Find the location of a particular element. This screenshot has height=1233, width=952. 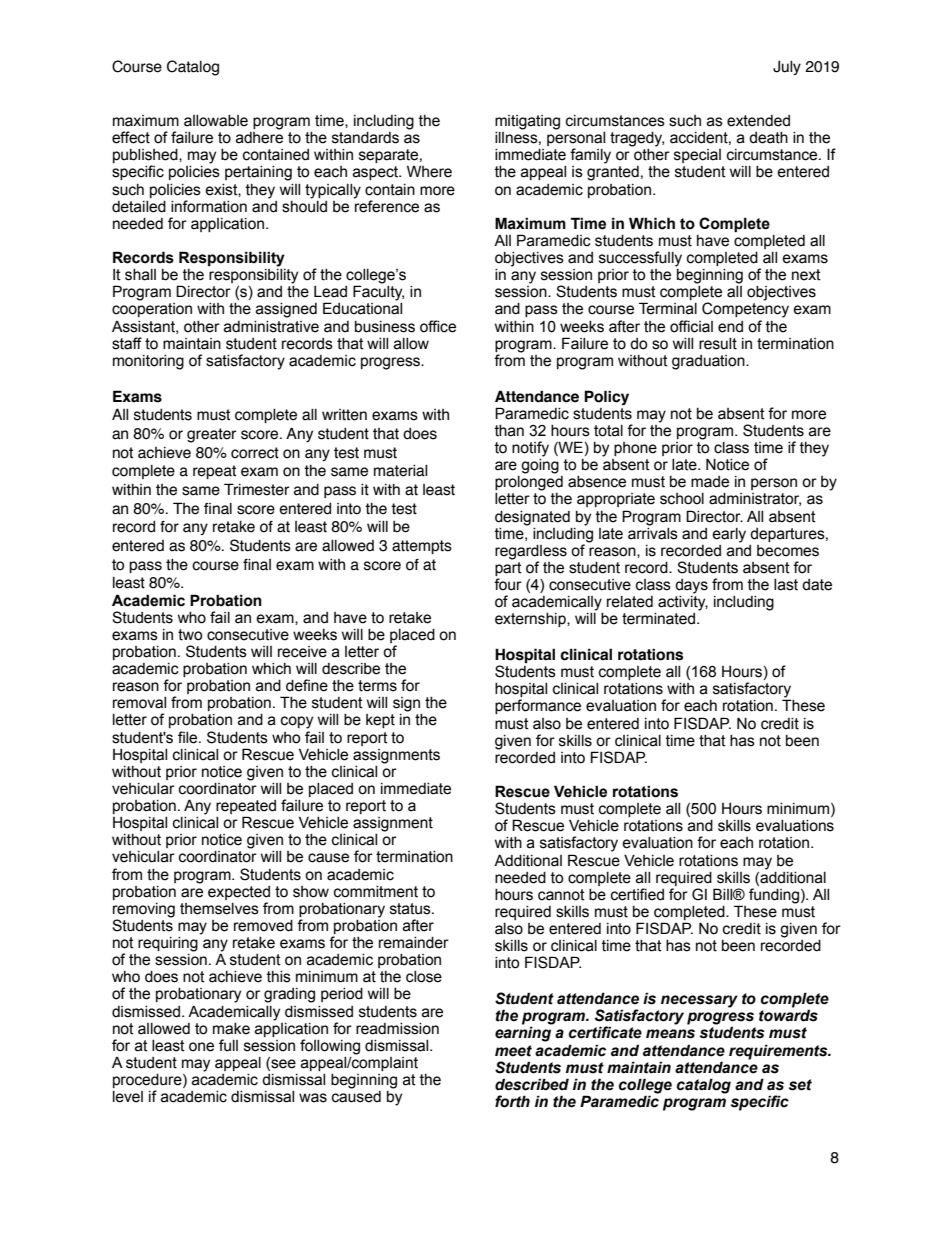

extended is located at coordinates (758, 121).
